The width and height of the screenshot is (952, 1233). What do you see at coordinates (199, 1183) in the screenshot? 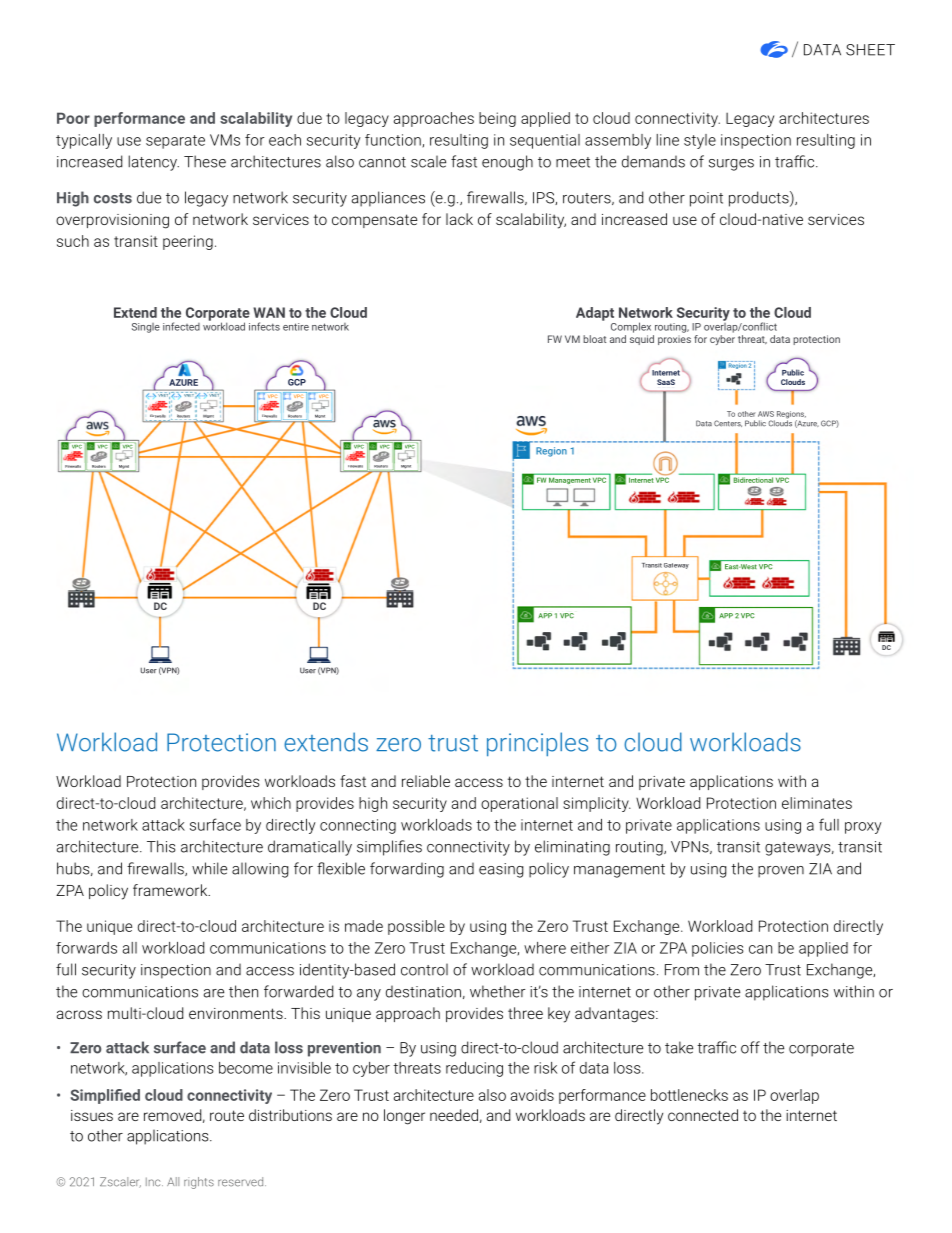
I see `rights` at bounding box center [199, 1183].
